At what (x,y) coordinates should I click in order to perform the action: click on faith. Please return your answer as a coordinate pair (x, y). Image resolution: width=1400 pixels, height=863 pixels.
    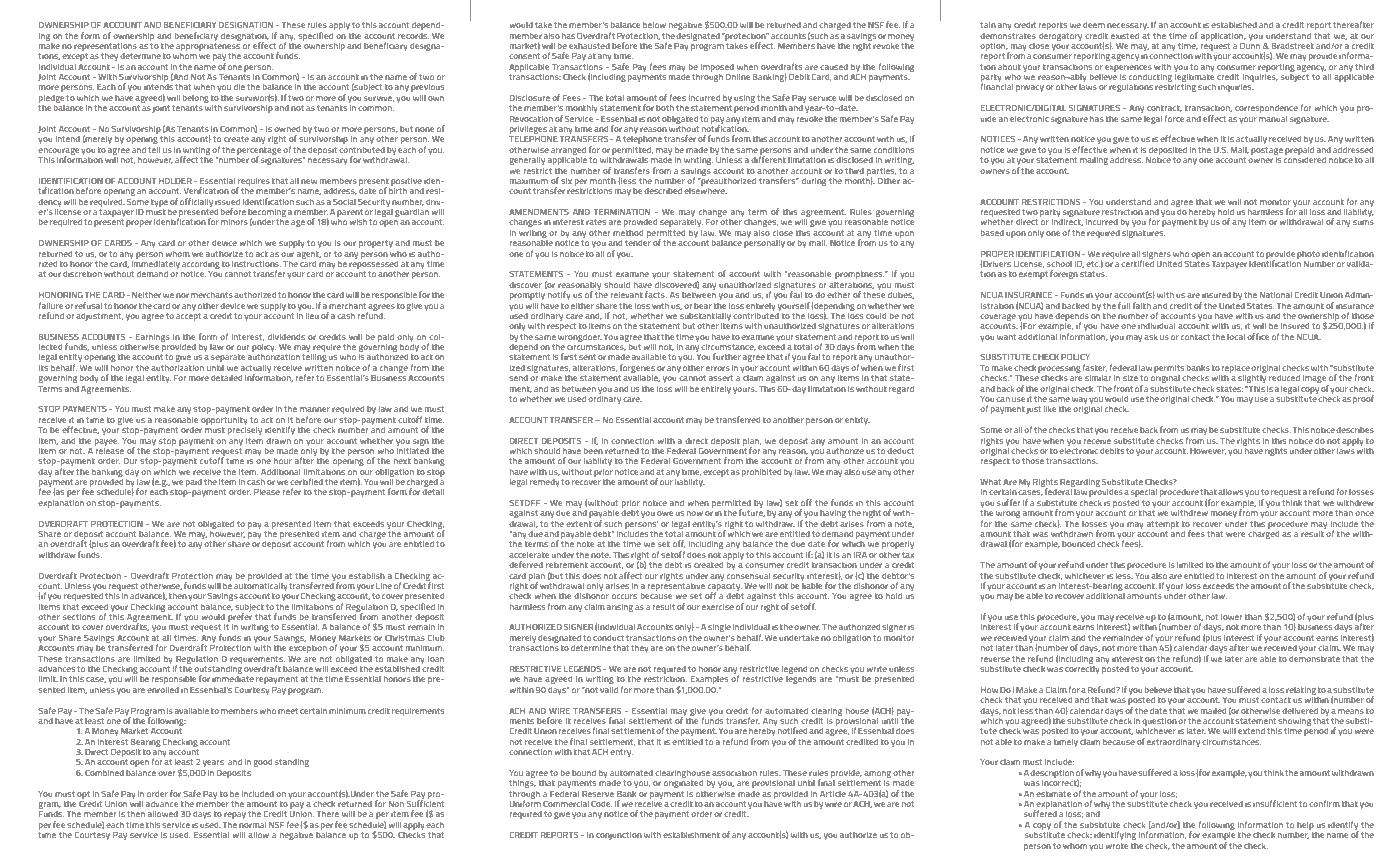
    Looking at the image, I should click on (1142, 305).
